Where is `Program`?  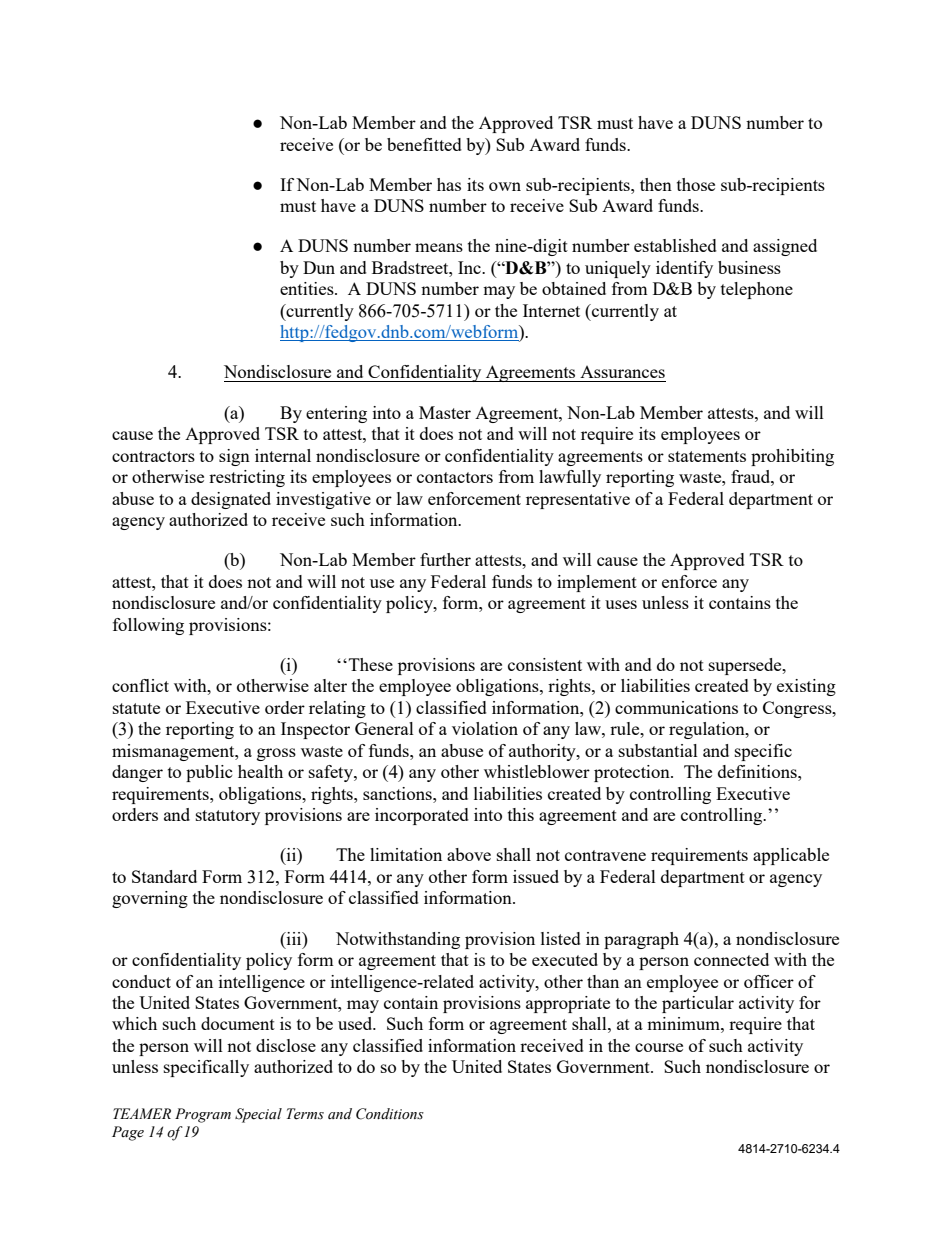
Program is located at coordinates (203, 1115).
